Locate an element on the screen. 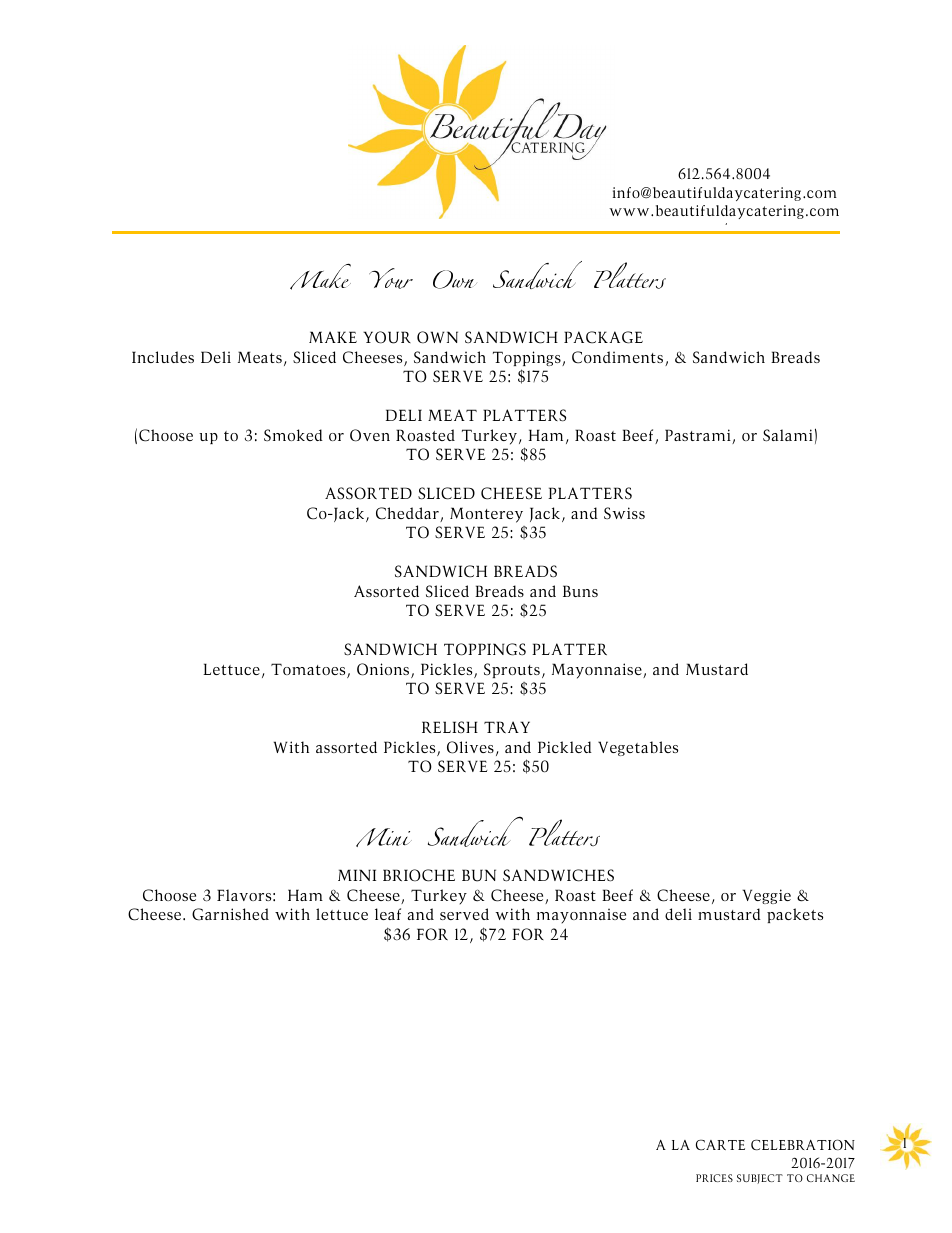  Swiss is located at coordinates (624, 513).
